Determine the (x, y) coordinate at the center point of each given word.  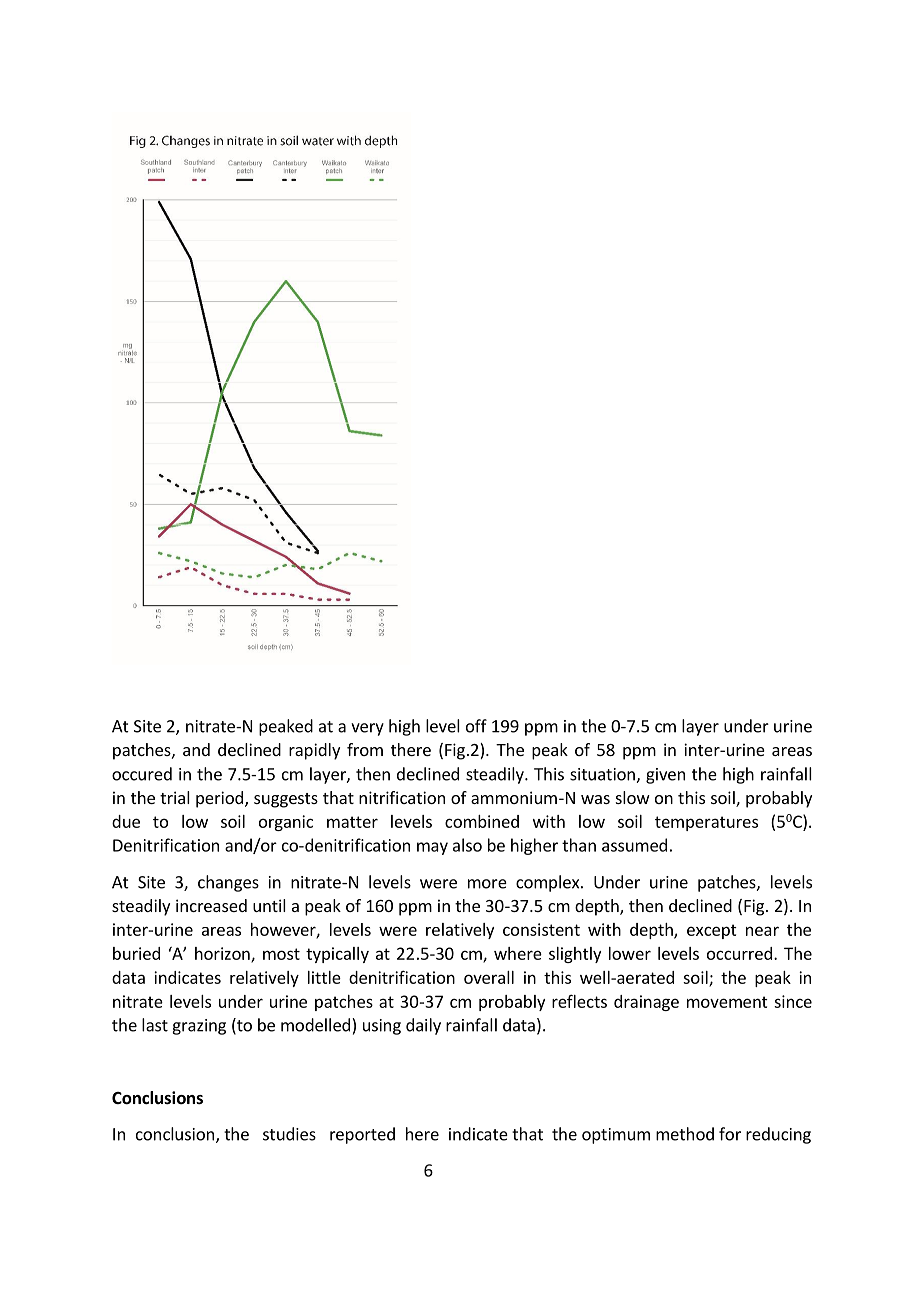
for (730, 1134)
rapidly (314, 751)
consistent (541, 929)
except (712, 931)
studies (289, 1134)
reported (362, 1135)
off (476, 726)
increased (211, 905)
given (665, 776)
